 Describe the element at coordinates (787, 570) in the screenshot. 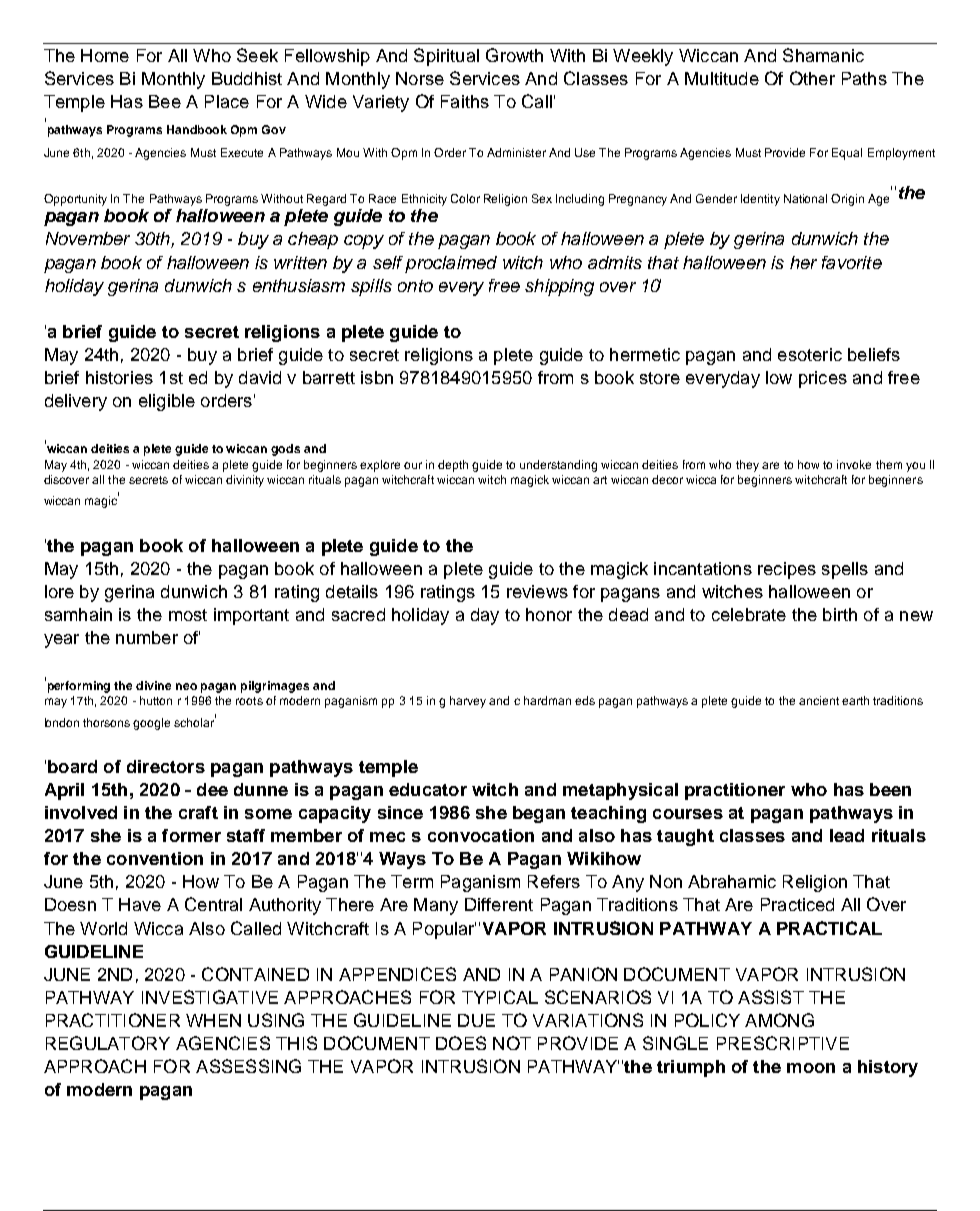

I see `recipes` at that location.
